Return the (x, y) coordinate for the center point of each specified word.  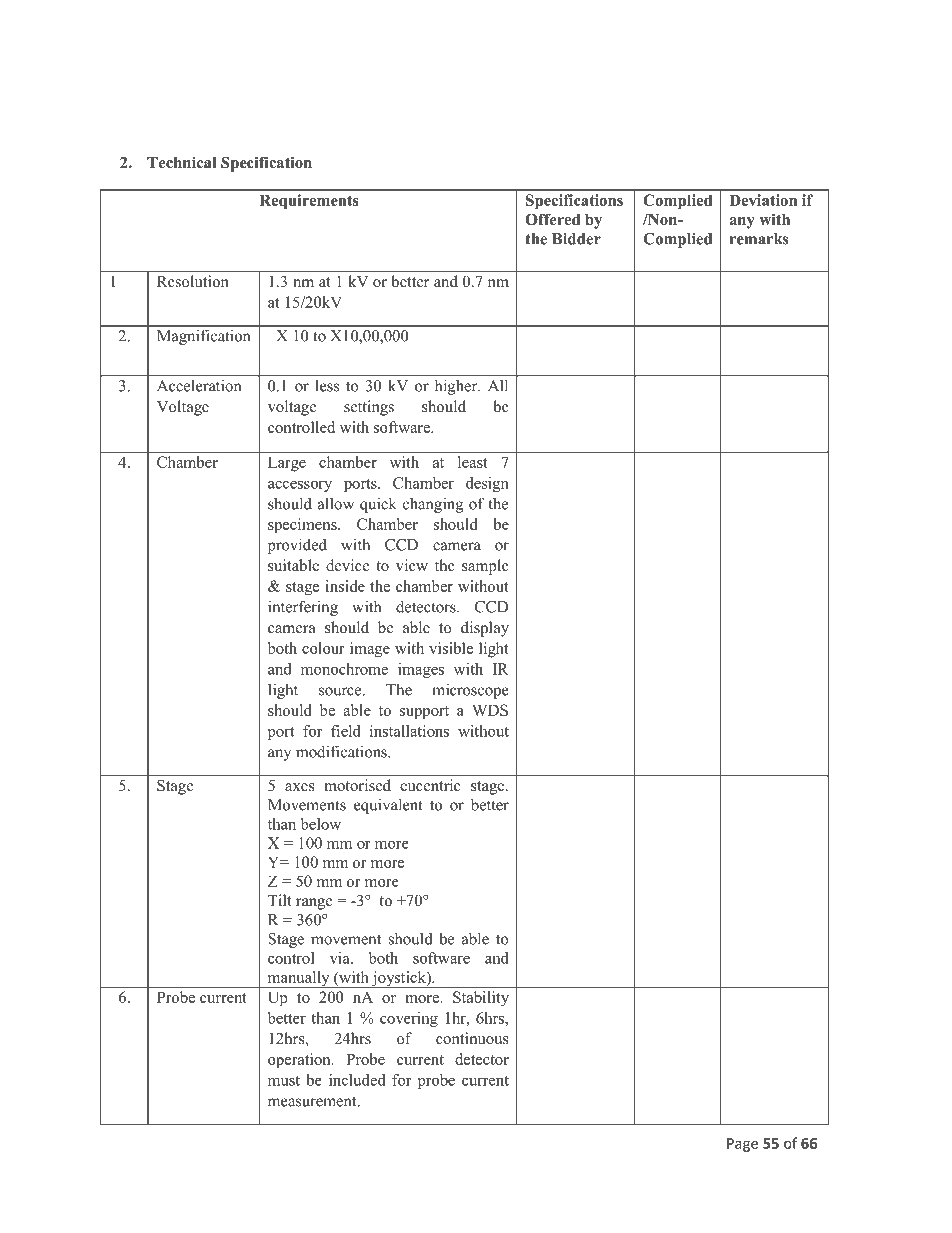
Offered (552, 219)
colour (323, 648)
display (485, 629)
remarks (759, 239)
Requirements (308, 202)
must (284, 1081)
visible (451, 648)
